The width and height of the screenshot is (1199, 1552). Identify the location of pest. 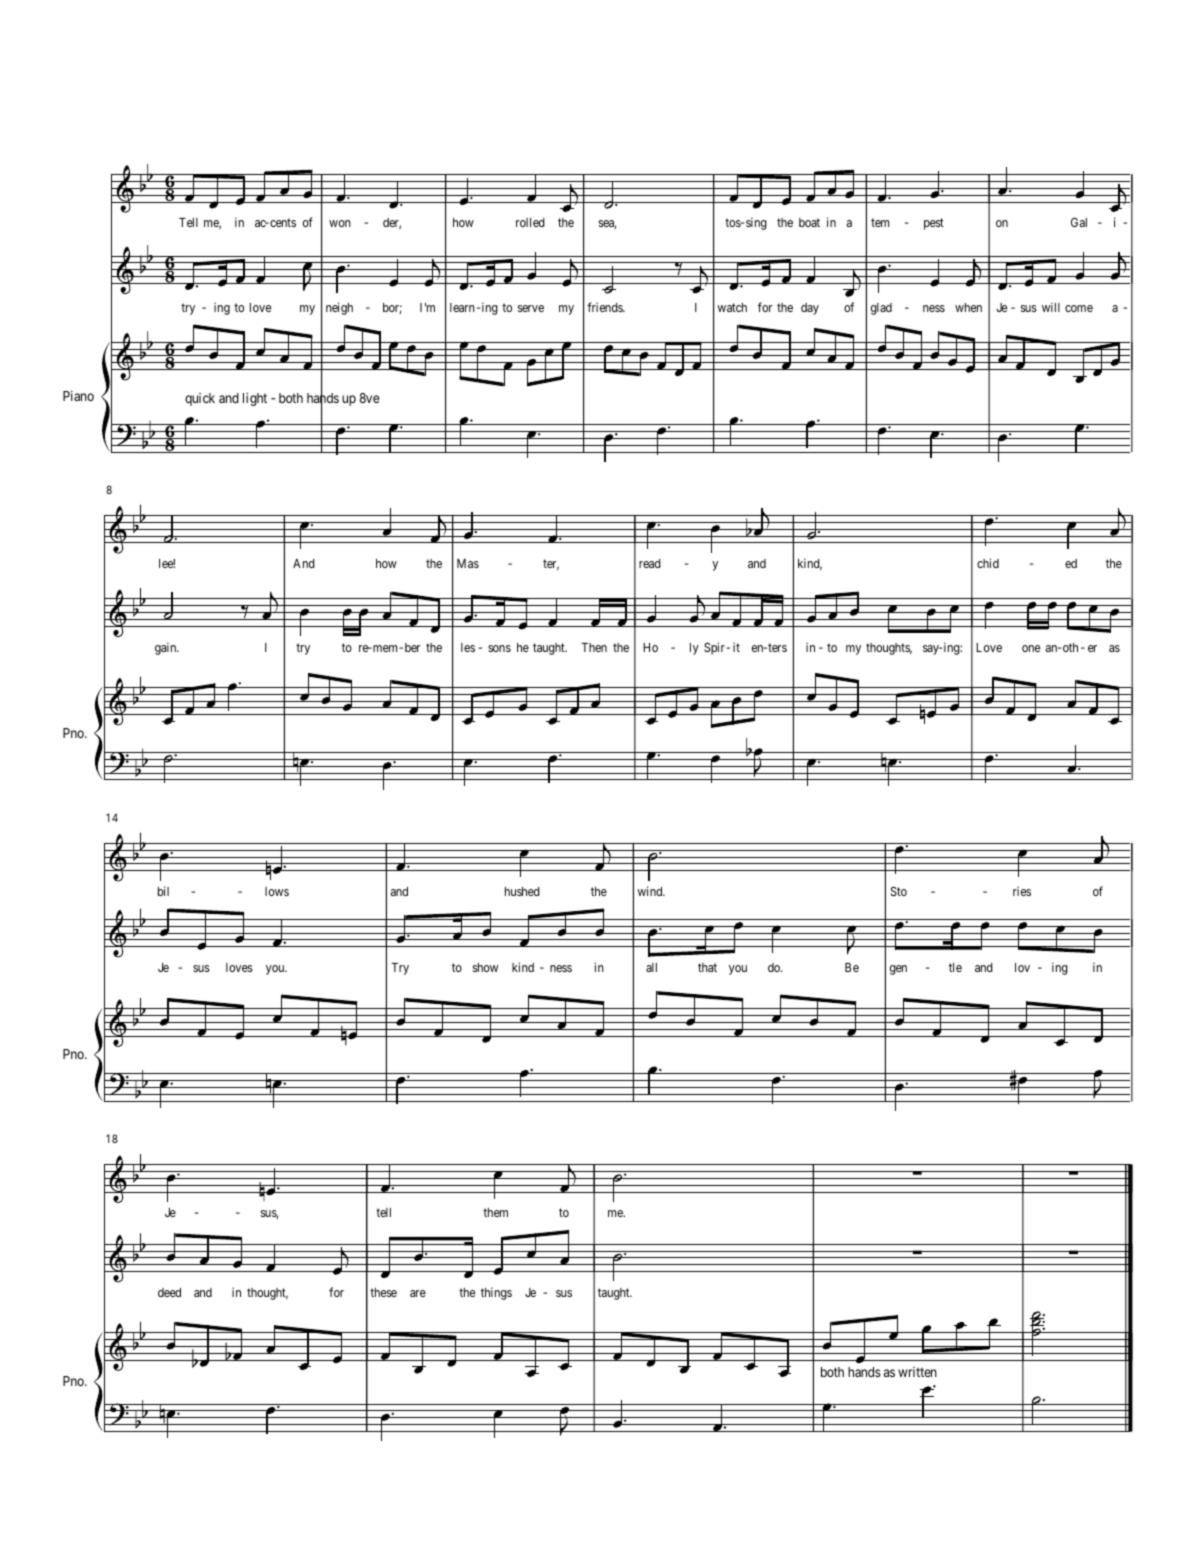
(934, 224).
